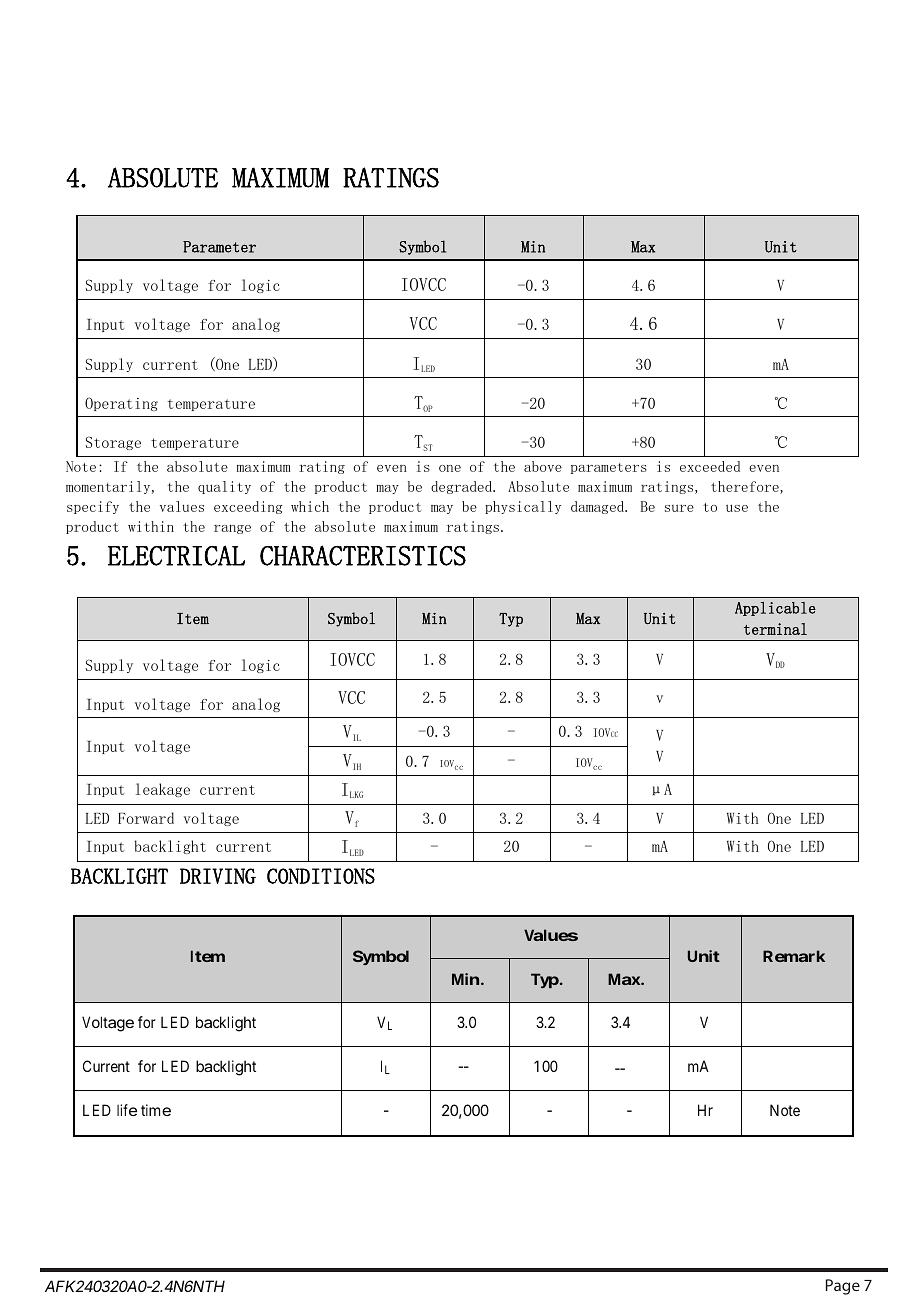  What do you see at coordinates (363, 555) in the document?
I see `CHARACTERISTICS` at bounding box center [363, 555].
